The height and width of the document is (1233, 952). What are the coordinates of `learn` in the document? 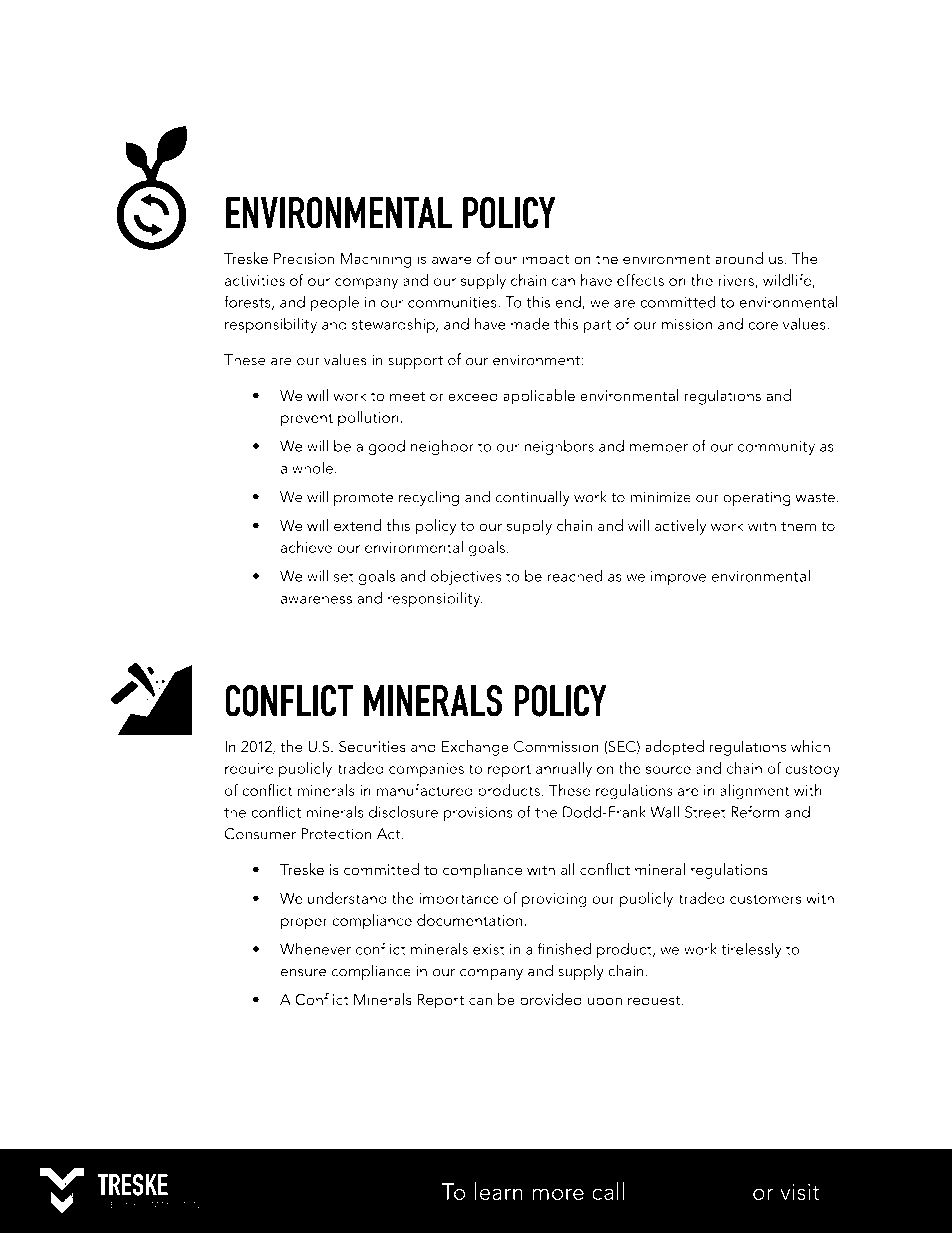 It's located at (499, 1191).
